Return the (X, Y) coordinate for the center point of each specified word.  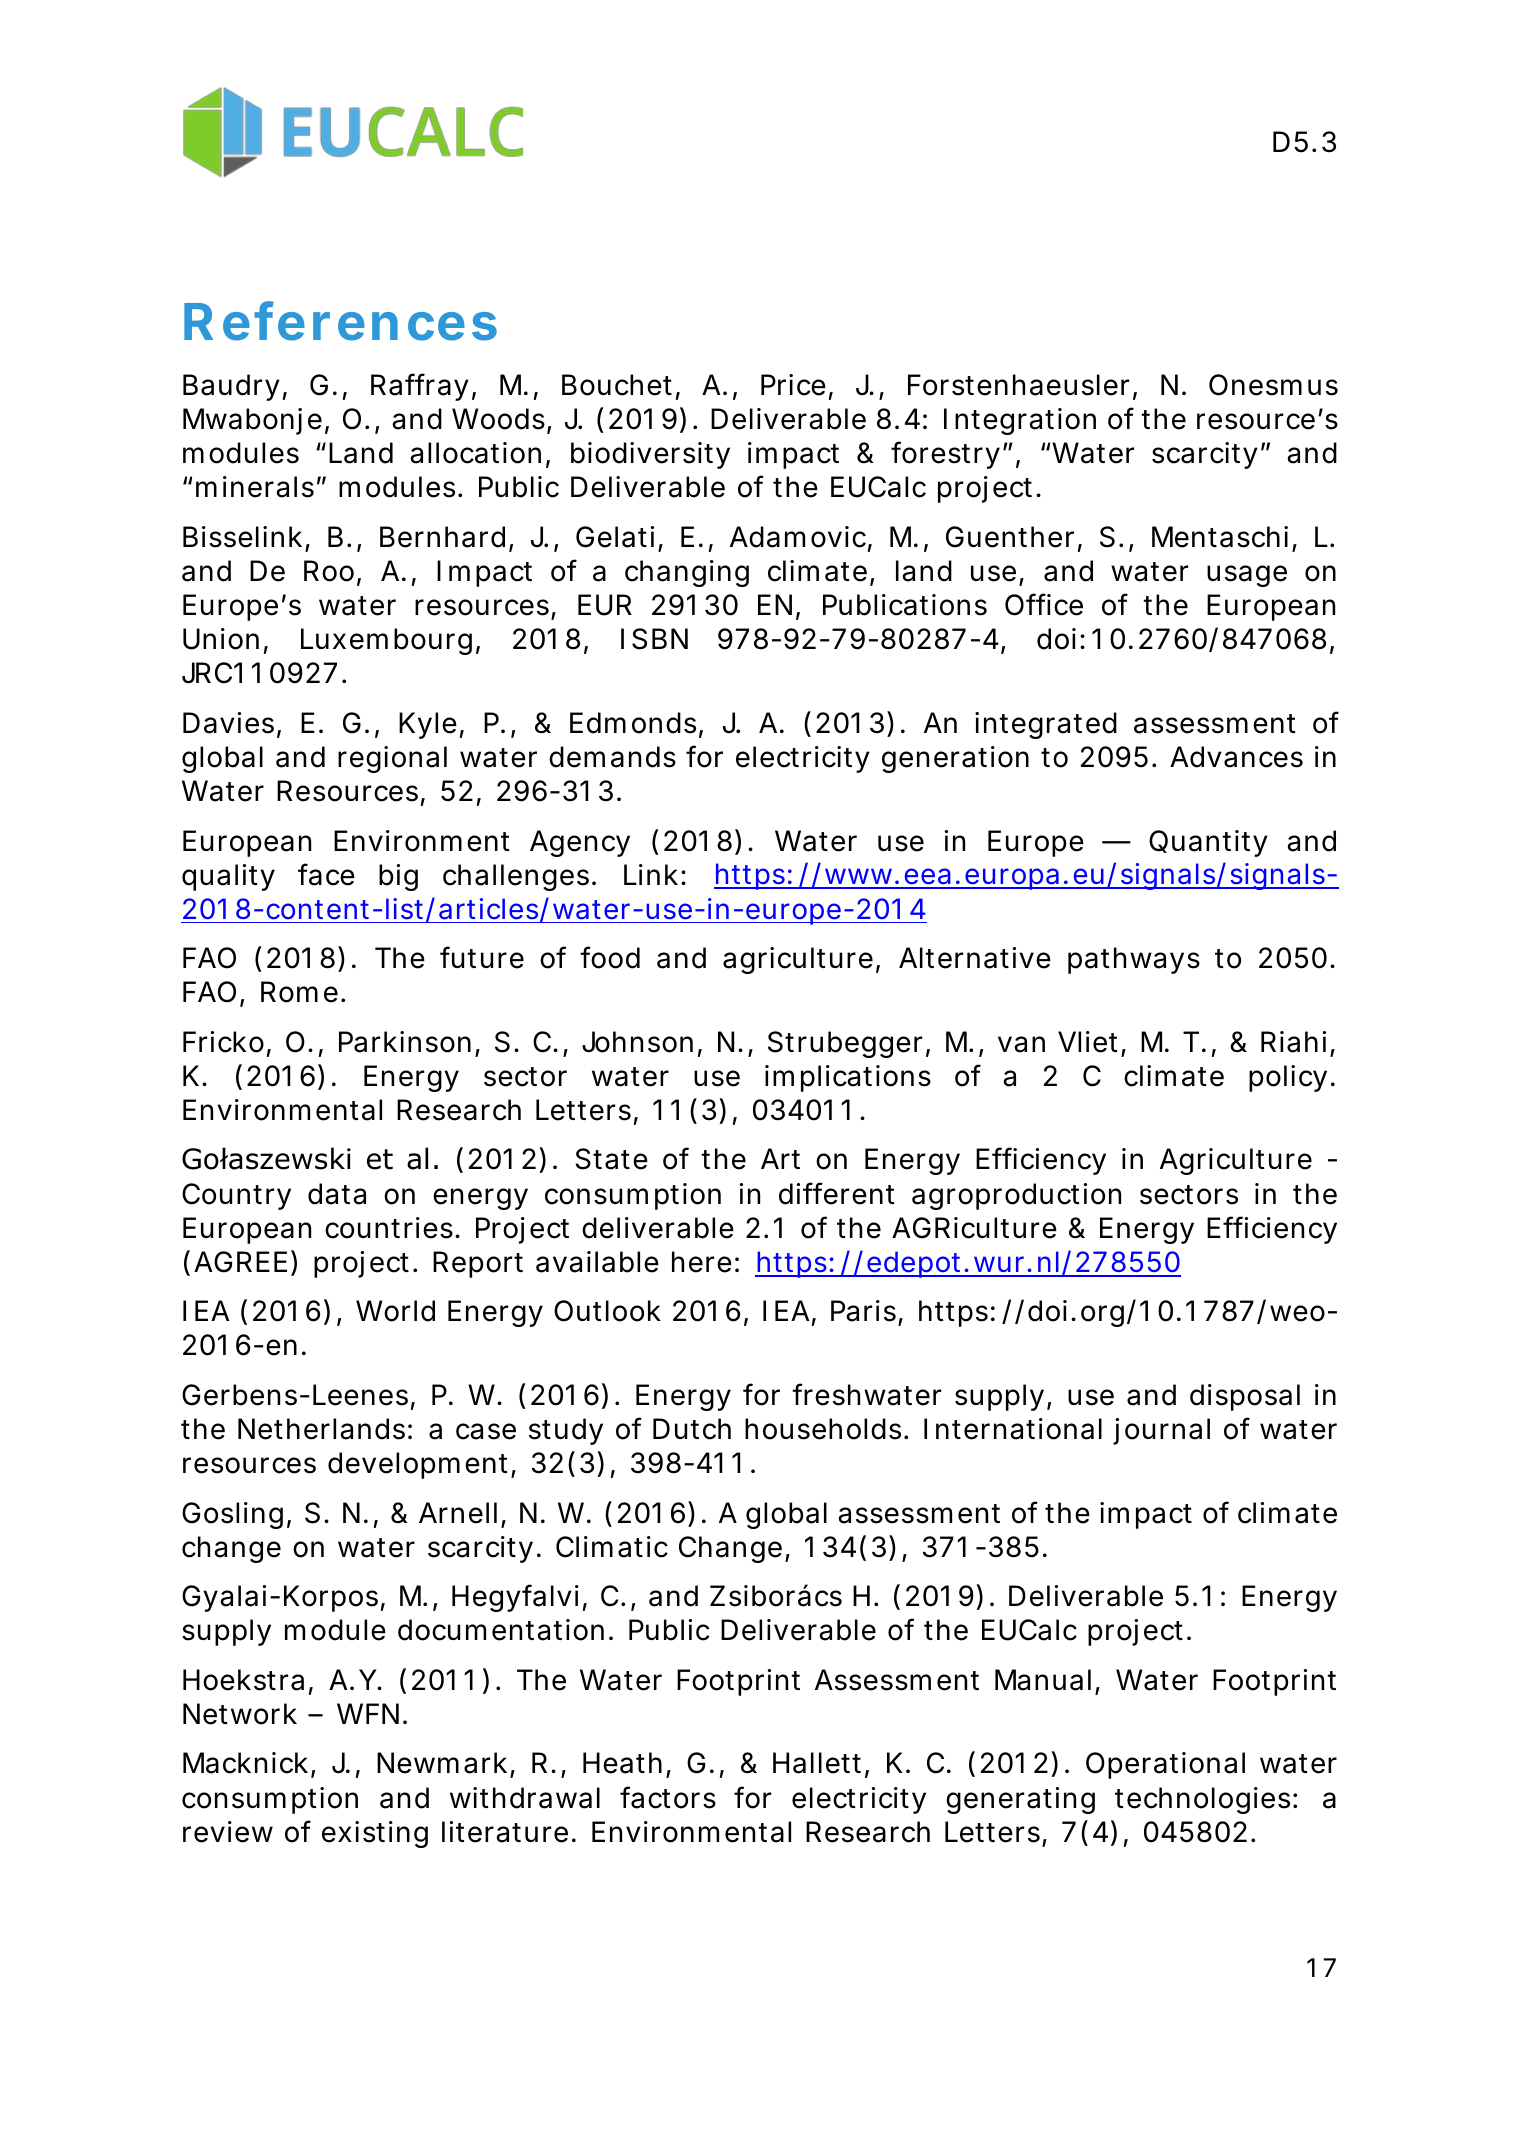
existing (375, 1834)
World (395, 1311)
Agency (580, 843)
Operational (1165, 1765)
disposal (1245, 1397)
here (702, 1262)
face (326, 874)
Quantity (1208, 843)
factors (668, 1797)
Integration (1020, 421)
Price (793, 385)
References (340, 321)
